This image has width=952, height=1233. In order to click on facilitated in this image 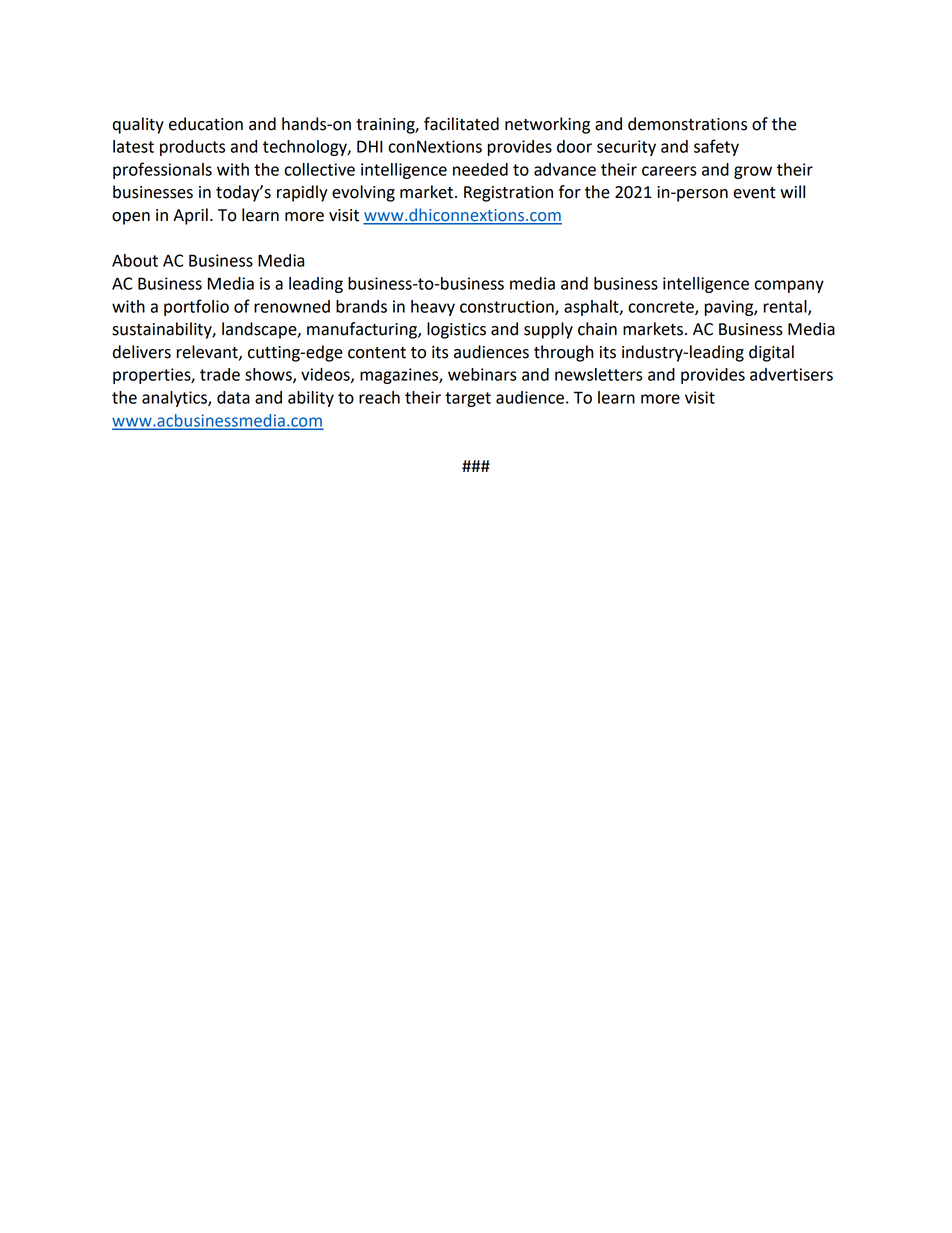, I will do `click(461, 124)`.
